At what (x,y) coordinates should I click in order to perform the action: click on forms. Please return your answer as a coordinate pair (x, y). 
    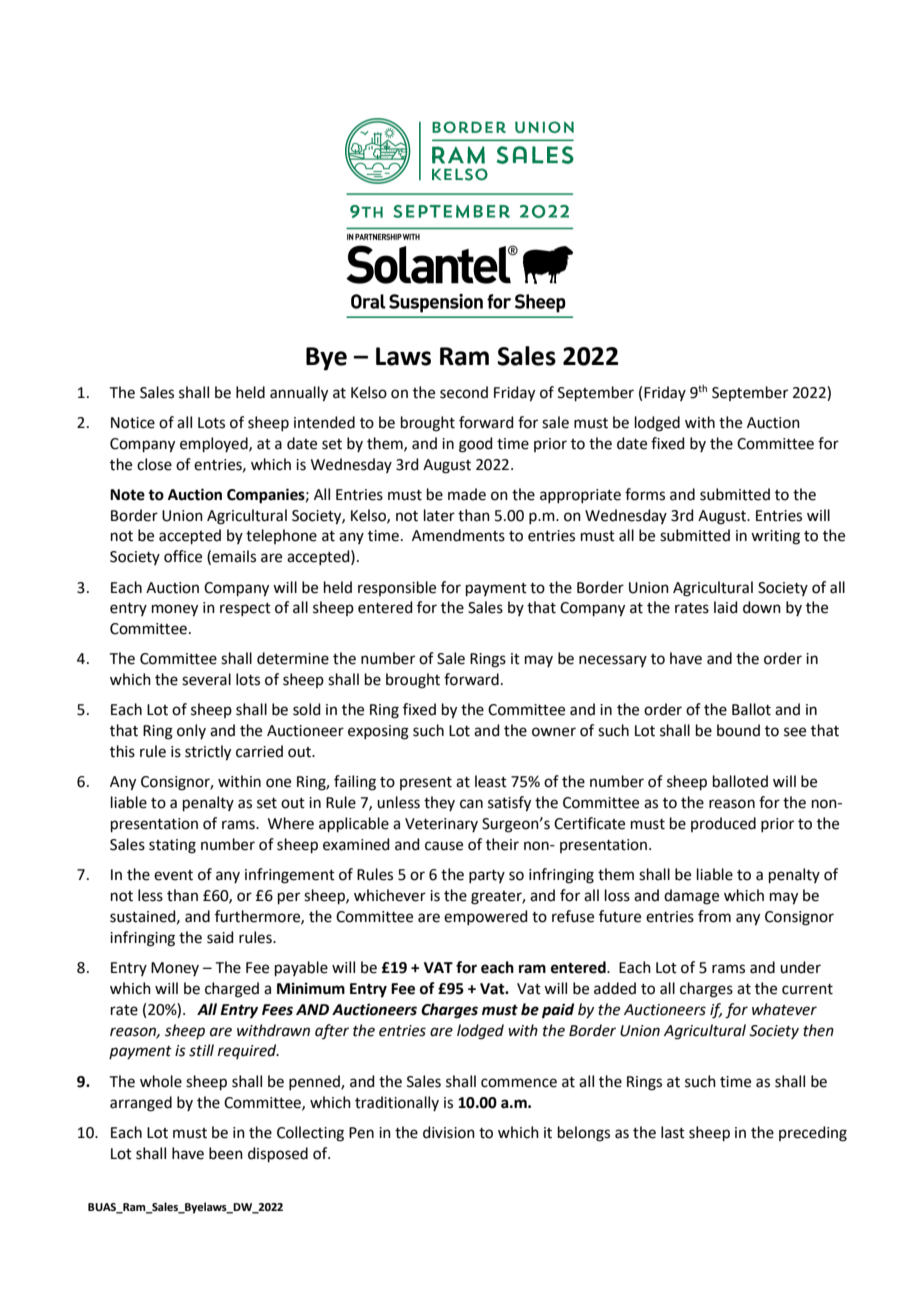
    Looking at the image, I should click on (645, 494).
